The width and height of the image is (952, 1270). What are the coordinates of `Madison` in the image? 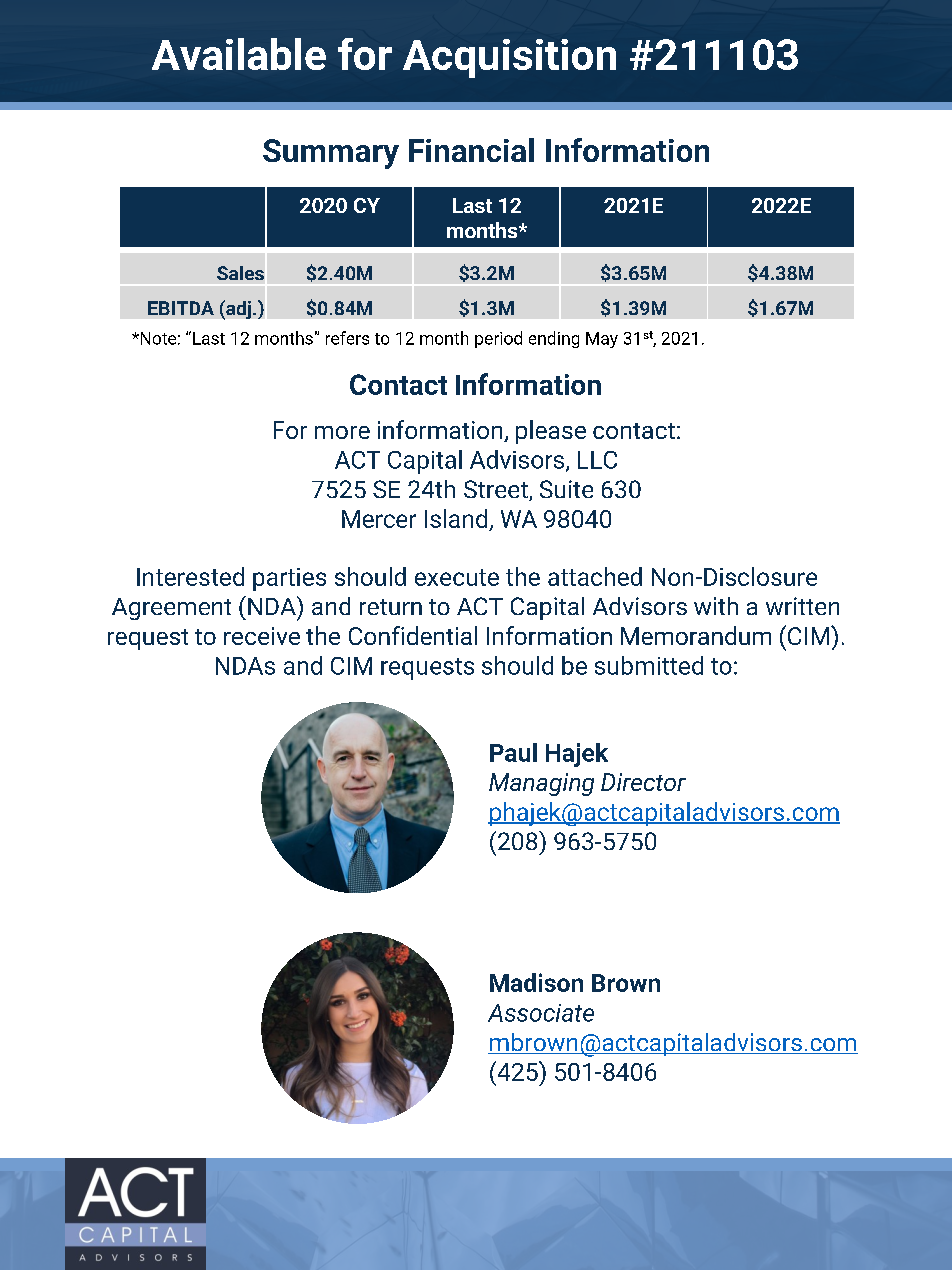 It's located at (536, 982).
